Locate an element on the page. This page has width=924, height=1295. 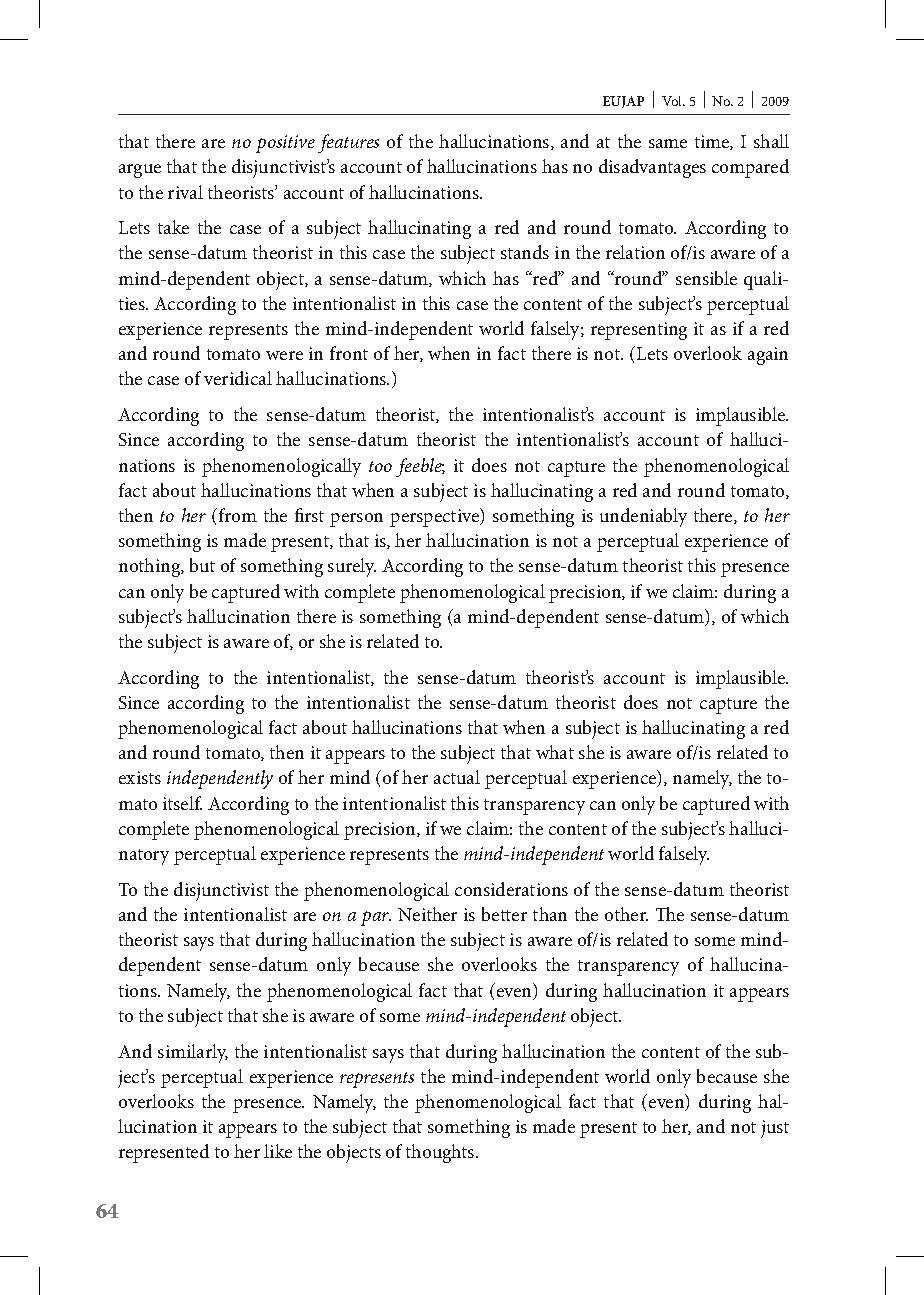
undeniably is located at coordinates (643, 517).
